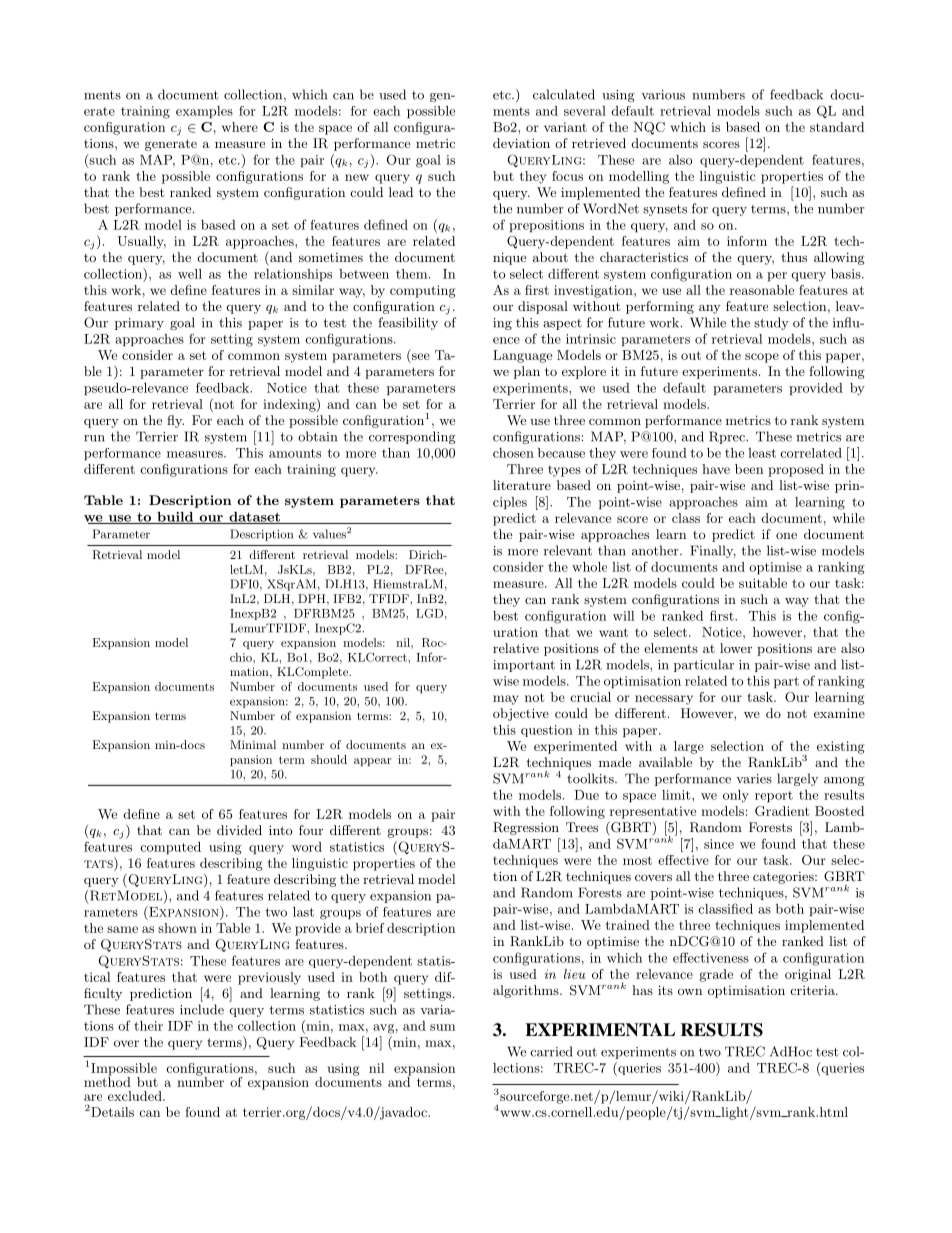 The height and width of the screenshot is (1233, 952). What do you see at coordinates (771, 323) in the screenshot?
I see `study` at bounding box center [771, 323].
